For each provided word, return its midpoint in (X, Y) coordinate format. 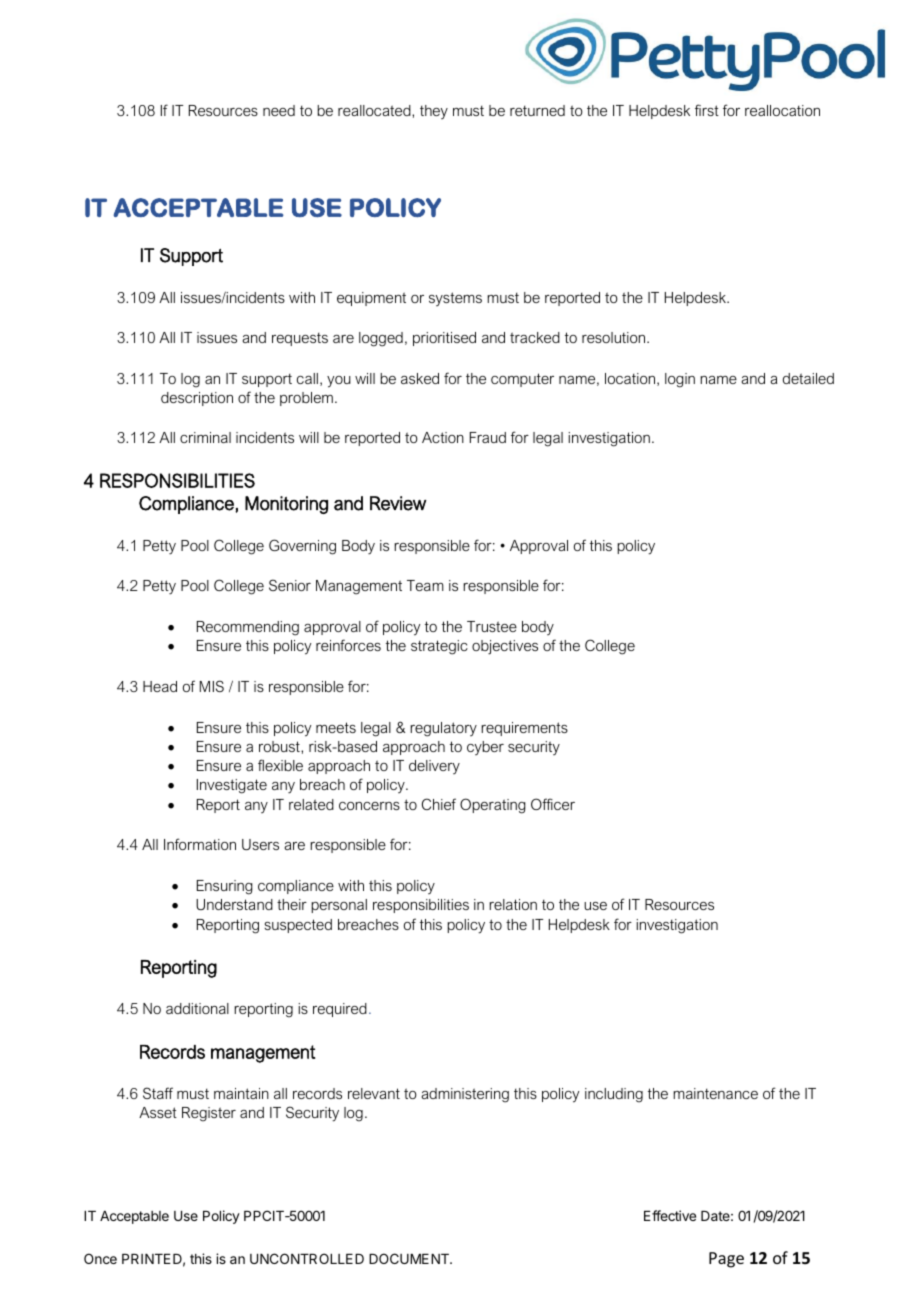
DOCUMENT (410, 1258)
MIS (212, 686)
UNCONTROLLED (307, 1258)
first (707, 110)
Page (726, 1260)
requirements (524, 729)
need (279, 110)
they (434, 112)
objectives (505, 647)
